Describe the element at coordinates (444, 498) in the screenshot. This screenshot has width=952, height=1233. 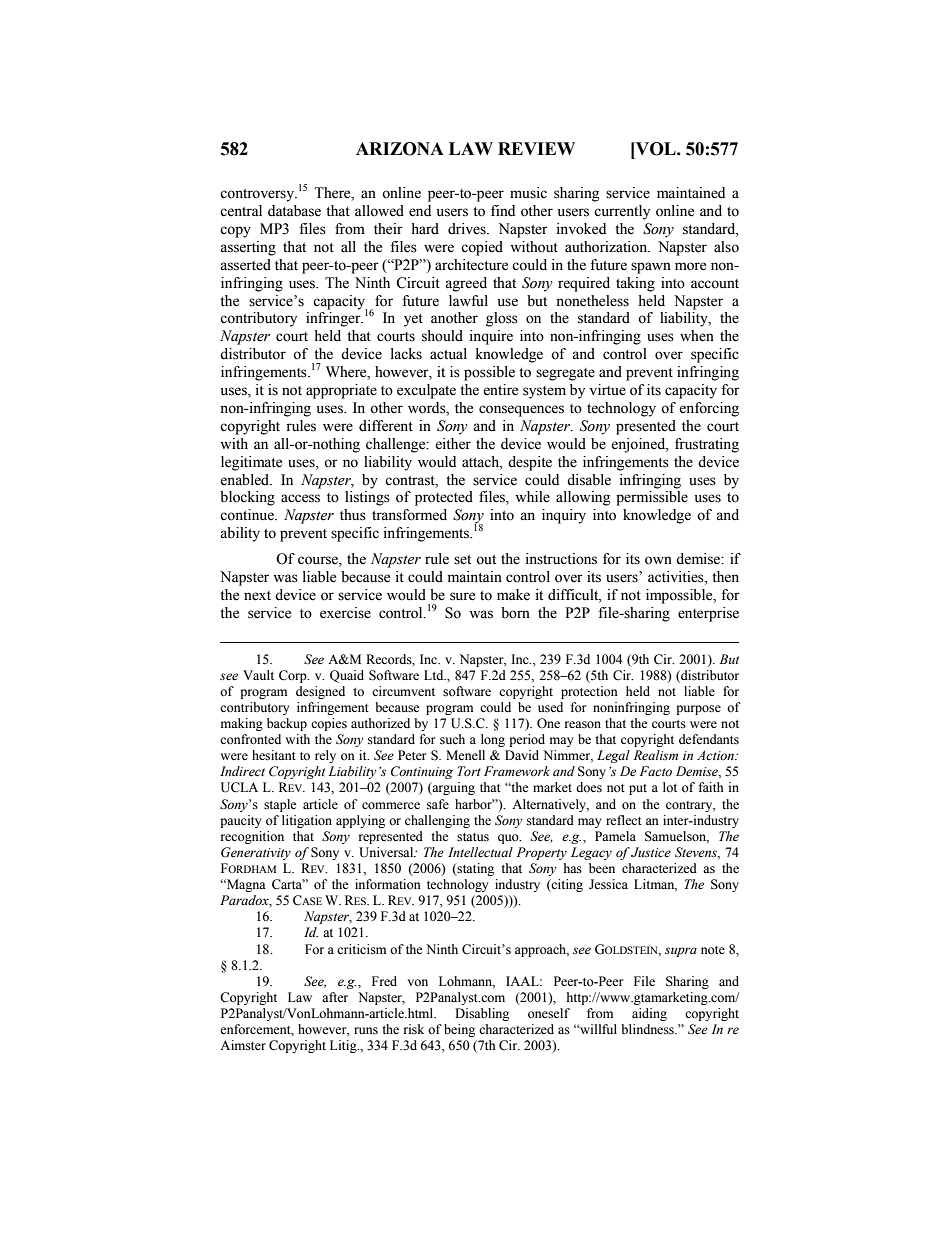
I see `protected` at that location.
